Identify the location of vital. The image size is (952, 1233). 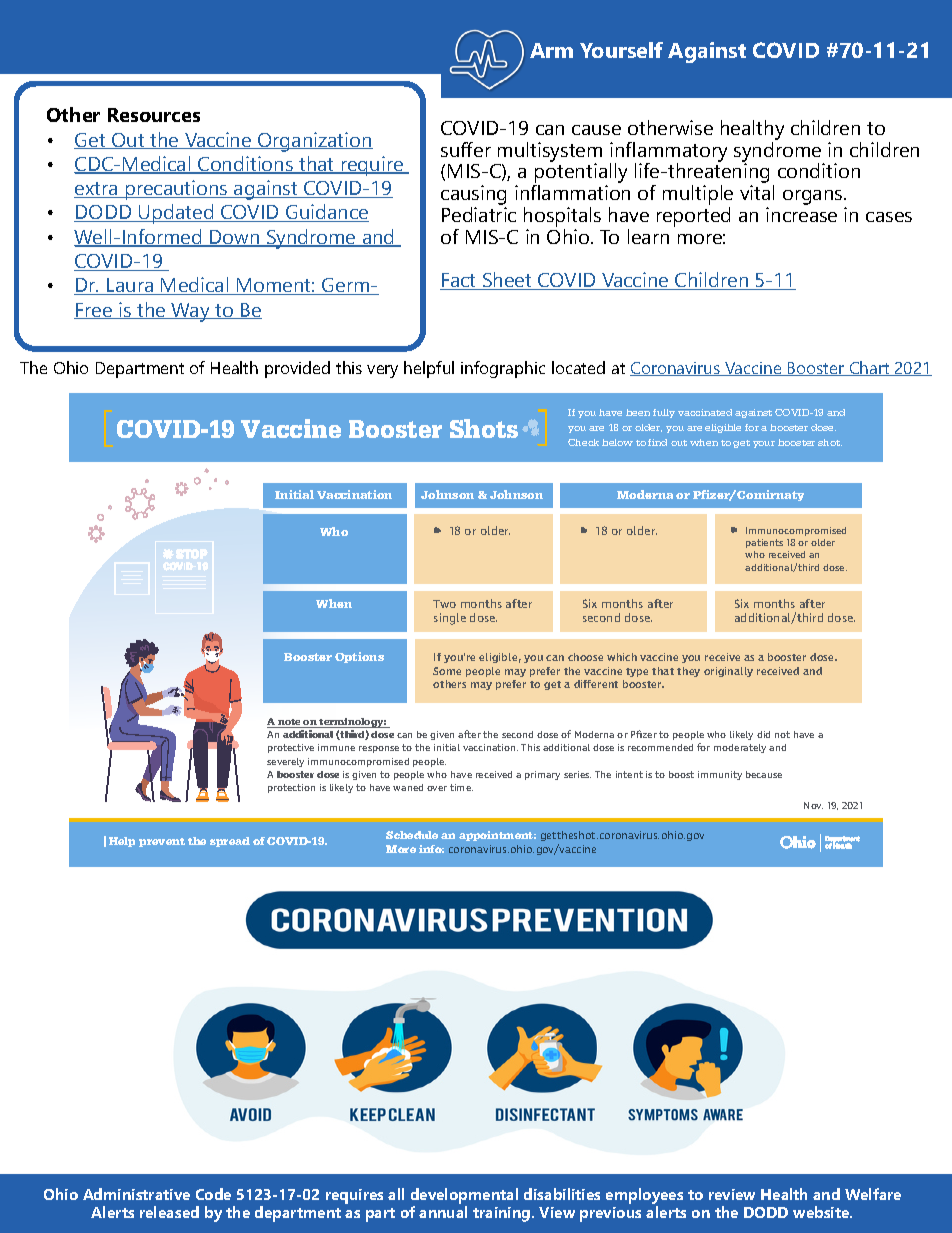
(757, 192).
